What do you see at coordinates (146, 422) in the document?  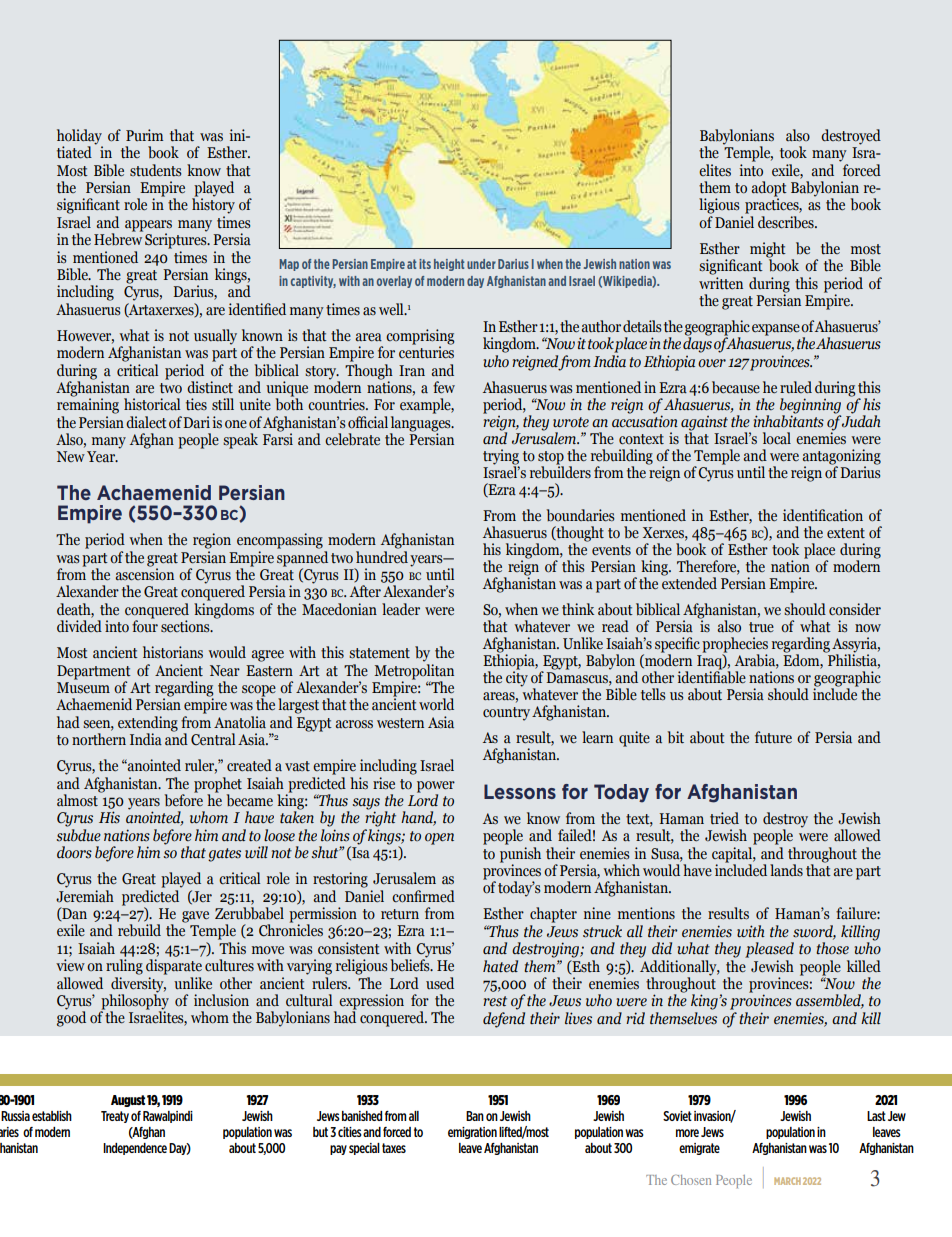 I see `dialect` at bounding box center [146, 422].
